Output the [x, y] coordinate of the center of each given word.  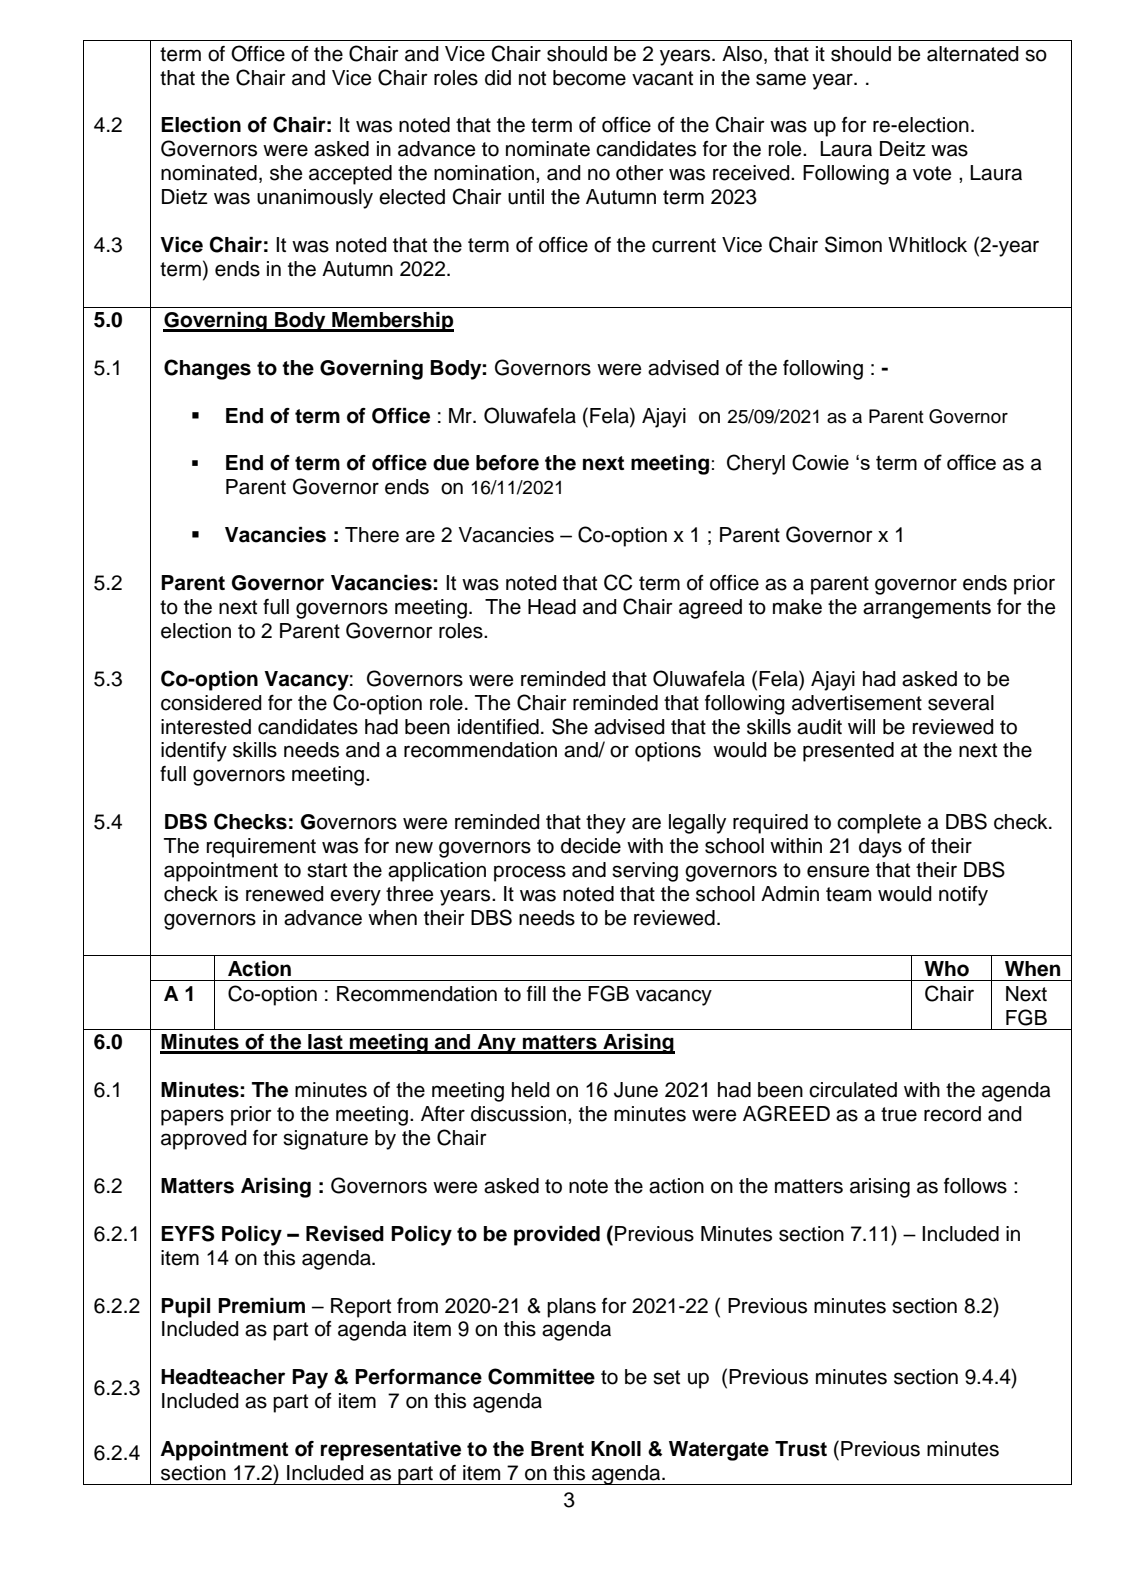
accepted [350, 175]
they [606, 824]
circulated [853, 1090]
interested [206, 727]
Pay [310, 1379]
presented [848, 752]
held [531, 1090]
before [507, 463]
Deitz [903, 149]
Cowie [820, 462]
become [589, 78]
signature [325, 1140]
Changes [207, 369]
